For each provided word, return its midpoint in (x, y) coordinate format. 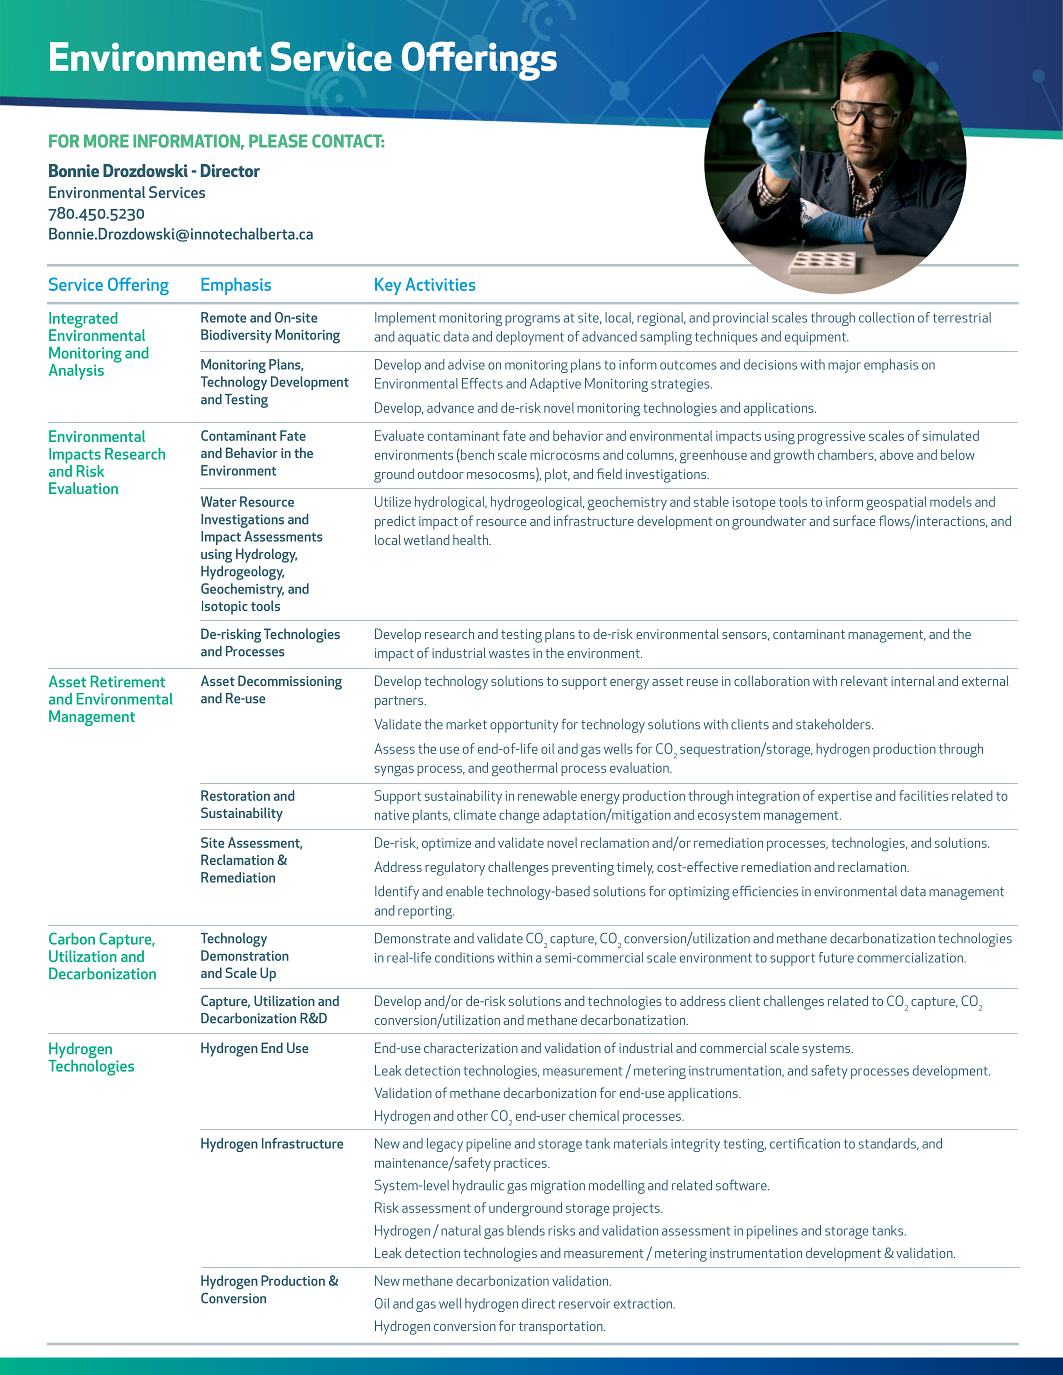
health (471, 539)
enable (465, 891)
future (836, 957)
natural (461, 1230)
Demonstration (245, 955)
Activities (440, 284)
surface (854, 520)
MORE (106, 141)
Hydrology (266, 555)
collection (886, 317)
